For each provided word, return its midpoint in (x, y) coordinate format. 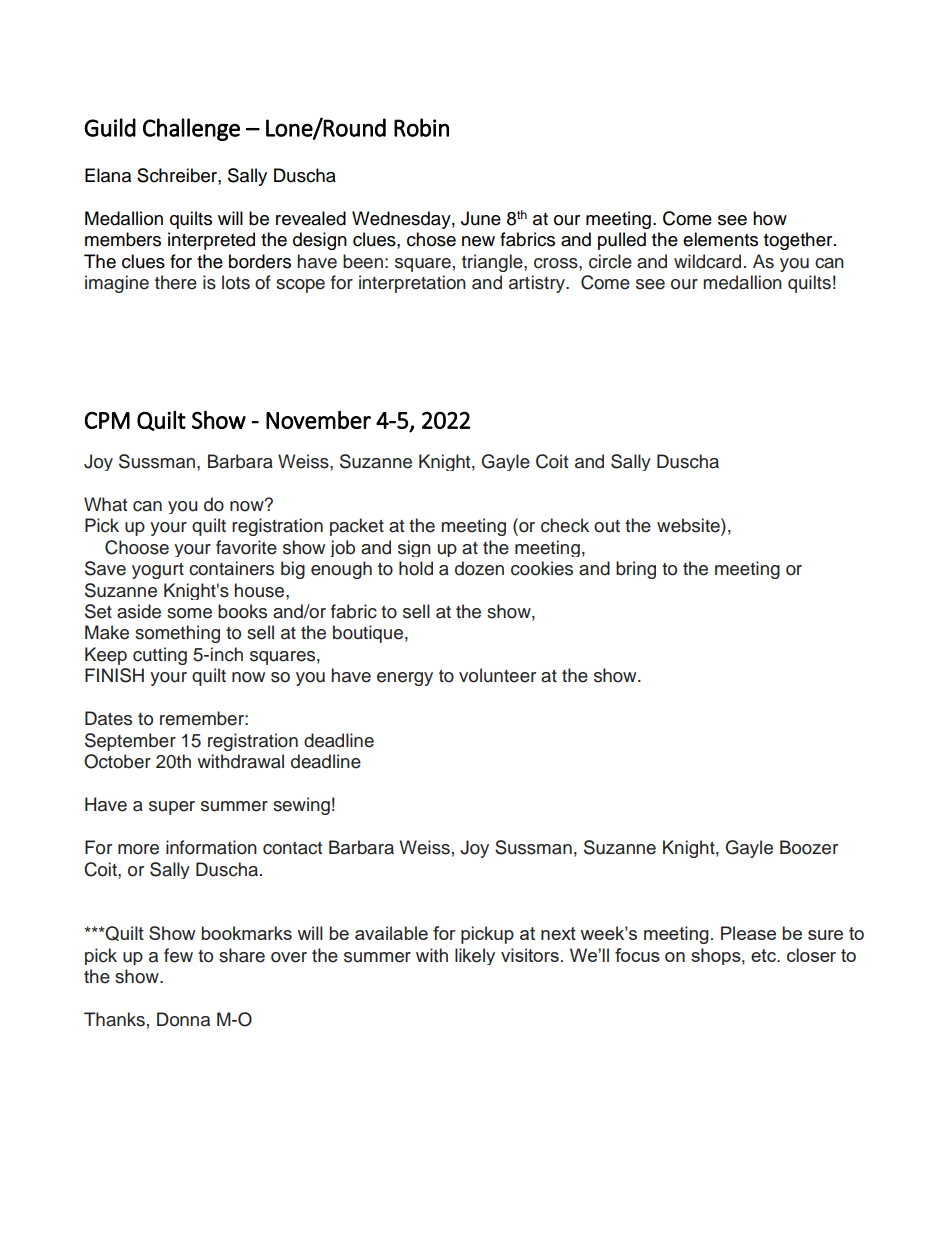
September (130, 742)
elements (720, 239)
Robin (421, 127)
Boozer (809, 847)
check (565, 525)
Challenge (191, 129)
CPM (107, 420)
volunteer (497, 675)
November (318, 420)
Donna (183, 1019)
